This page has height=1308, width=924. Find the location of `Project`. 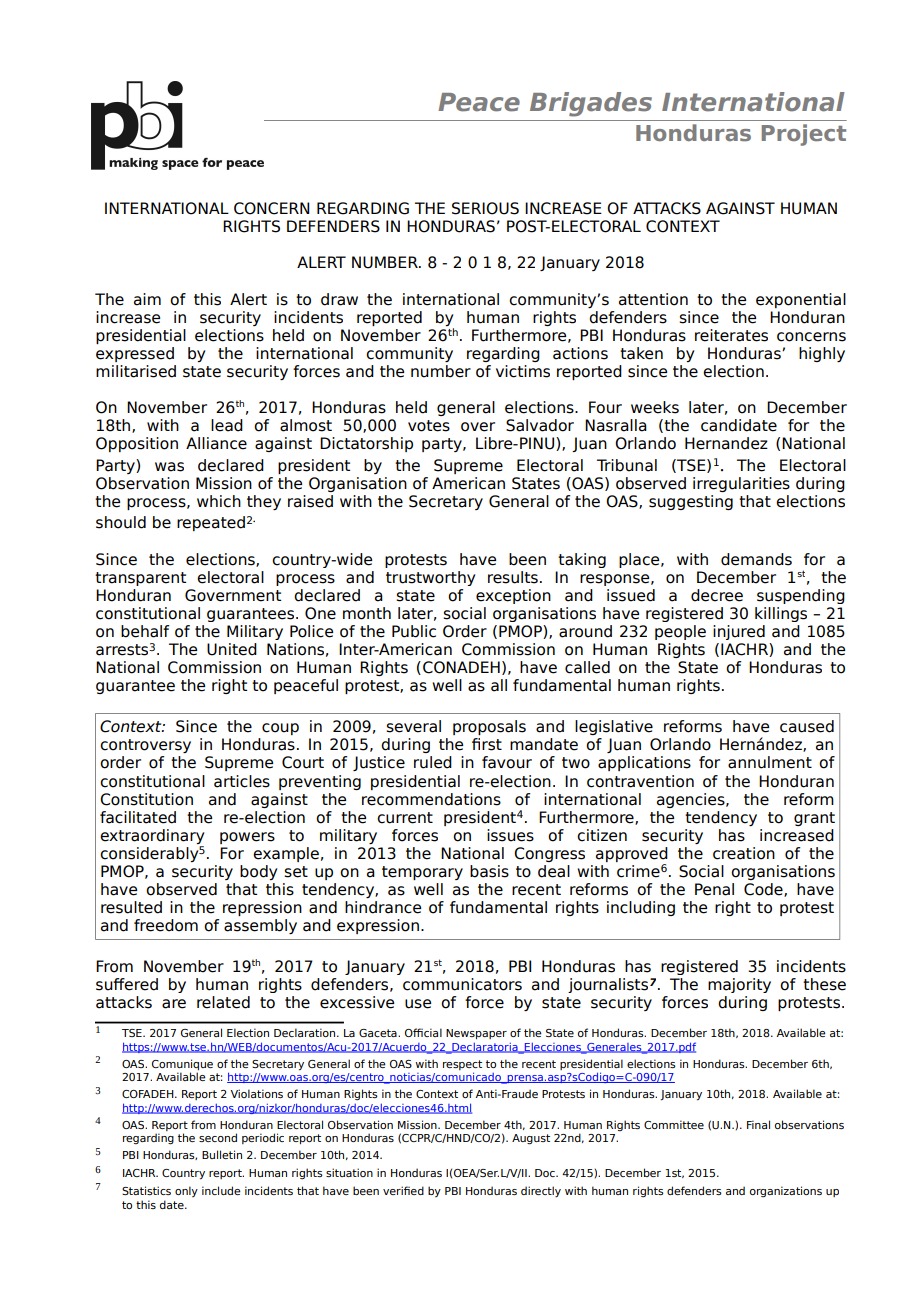

Project is located at coordinates (804, 135).
